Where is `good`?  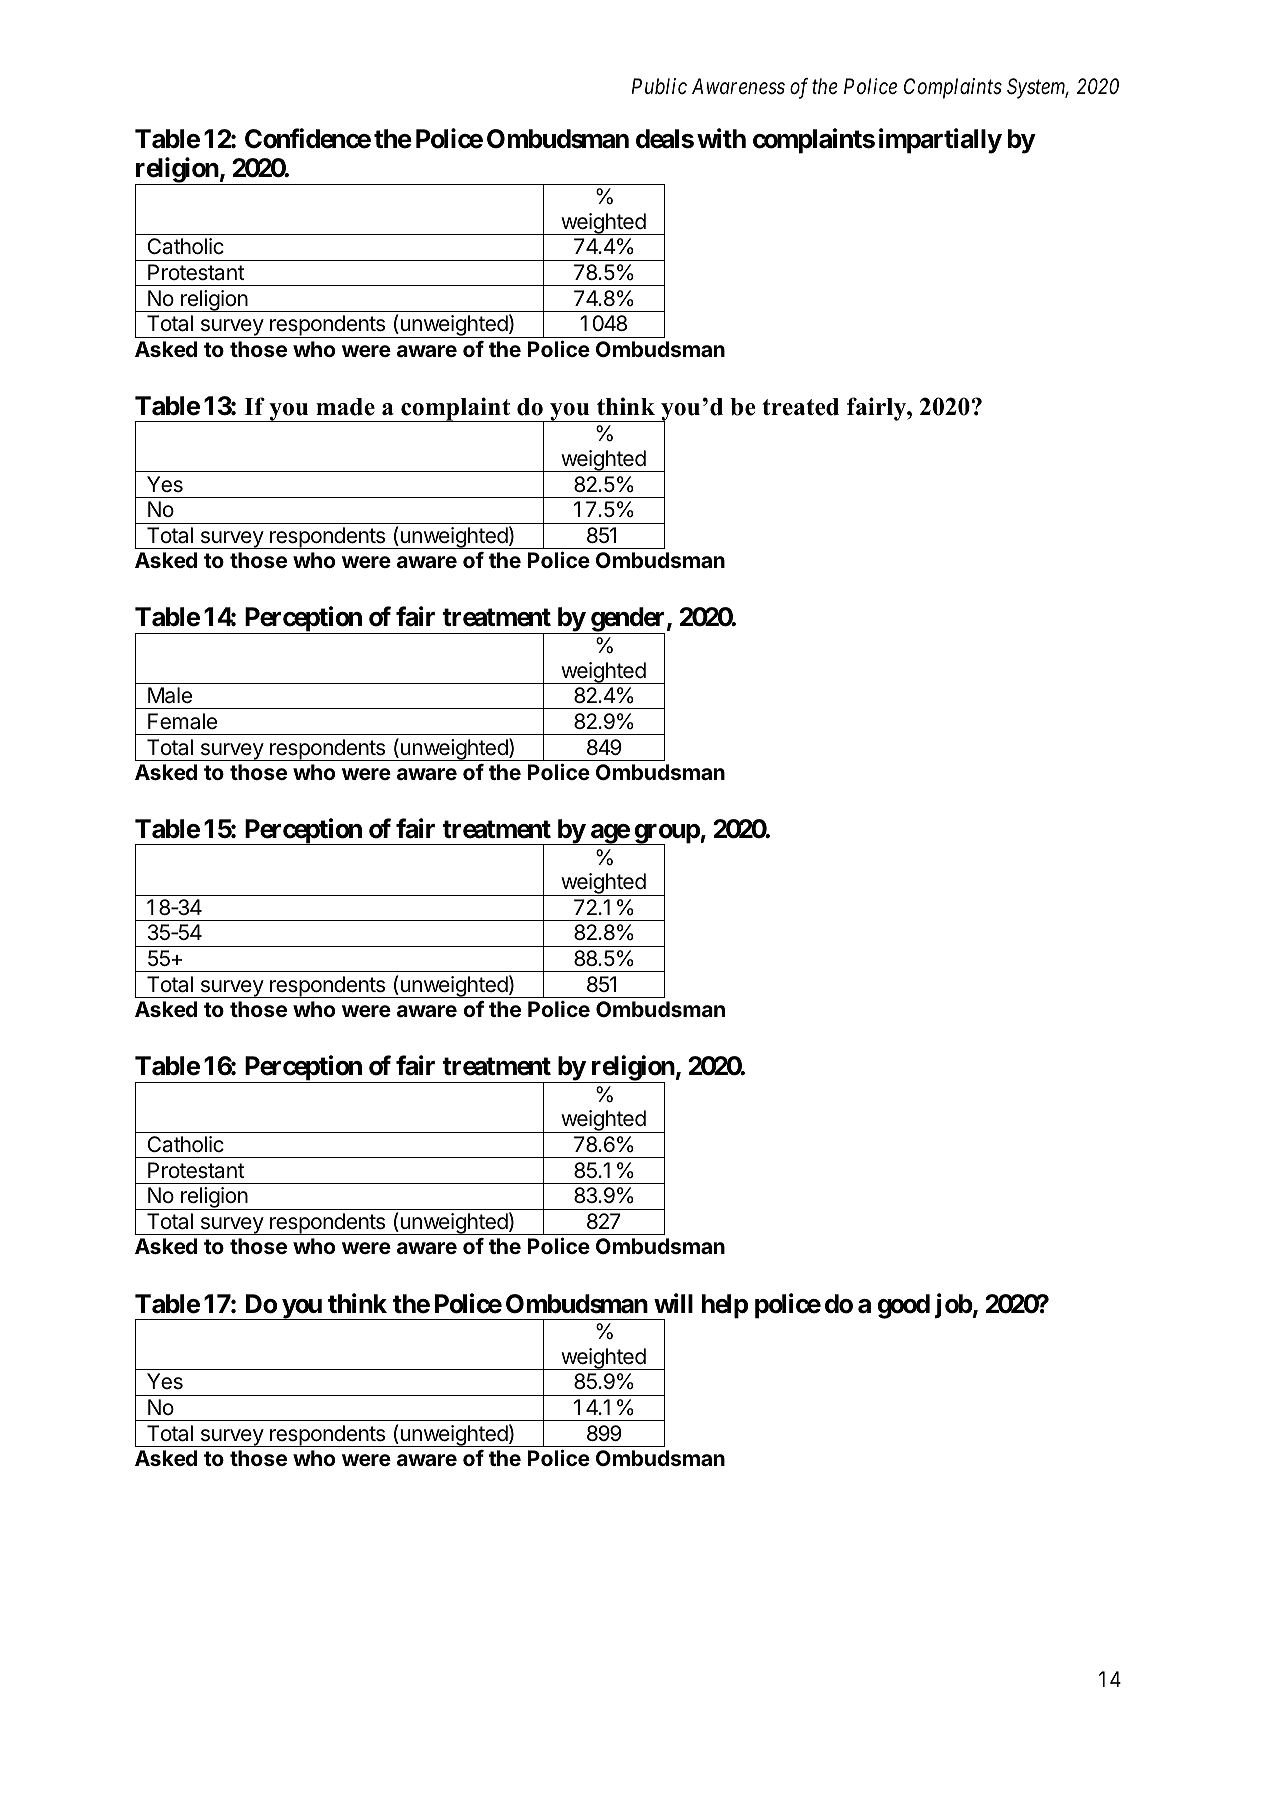
good is located at coordinates (904, 1306).
